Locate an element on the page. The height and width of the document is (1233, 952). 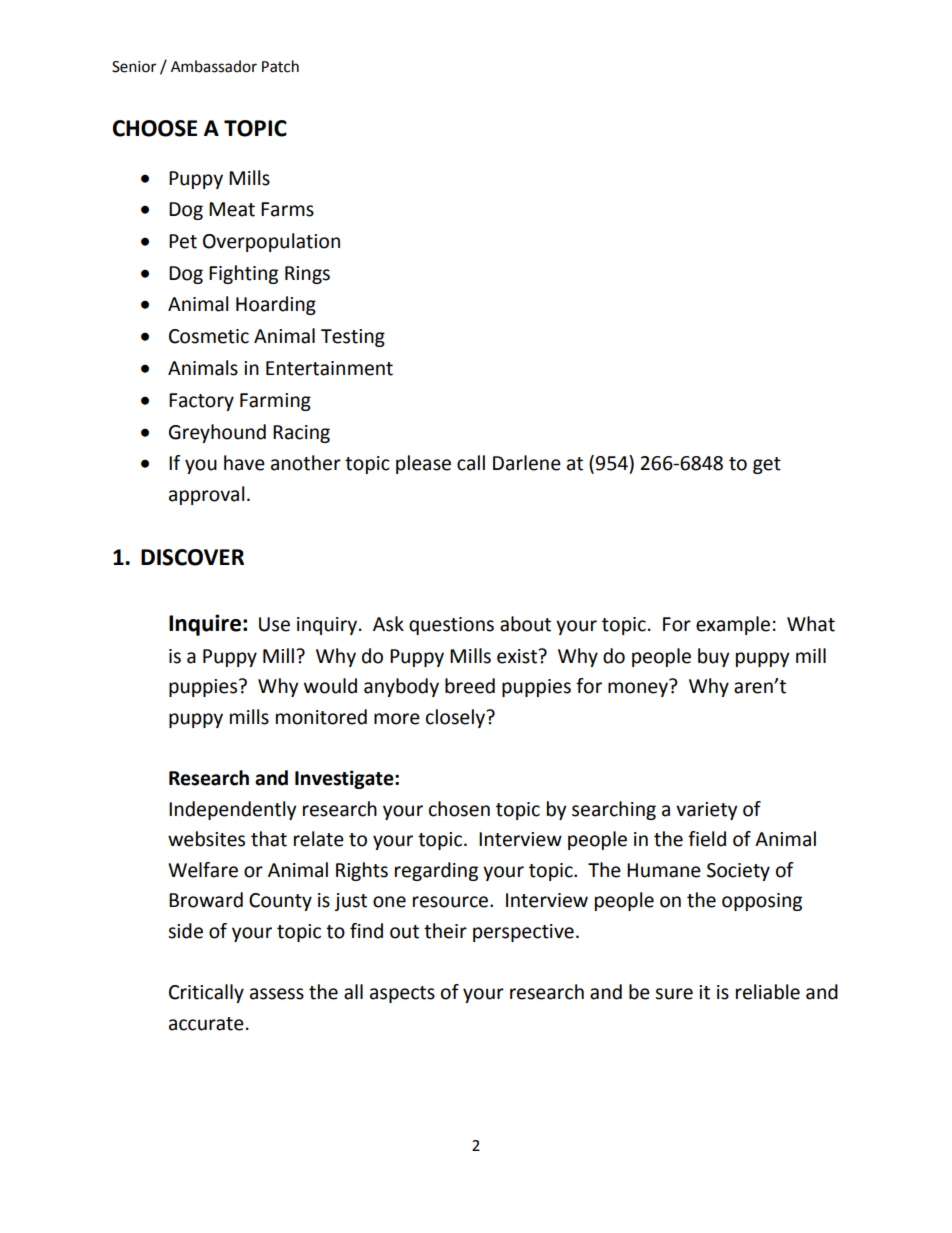
Patch is located at coordinates (280, 66).
